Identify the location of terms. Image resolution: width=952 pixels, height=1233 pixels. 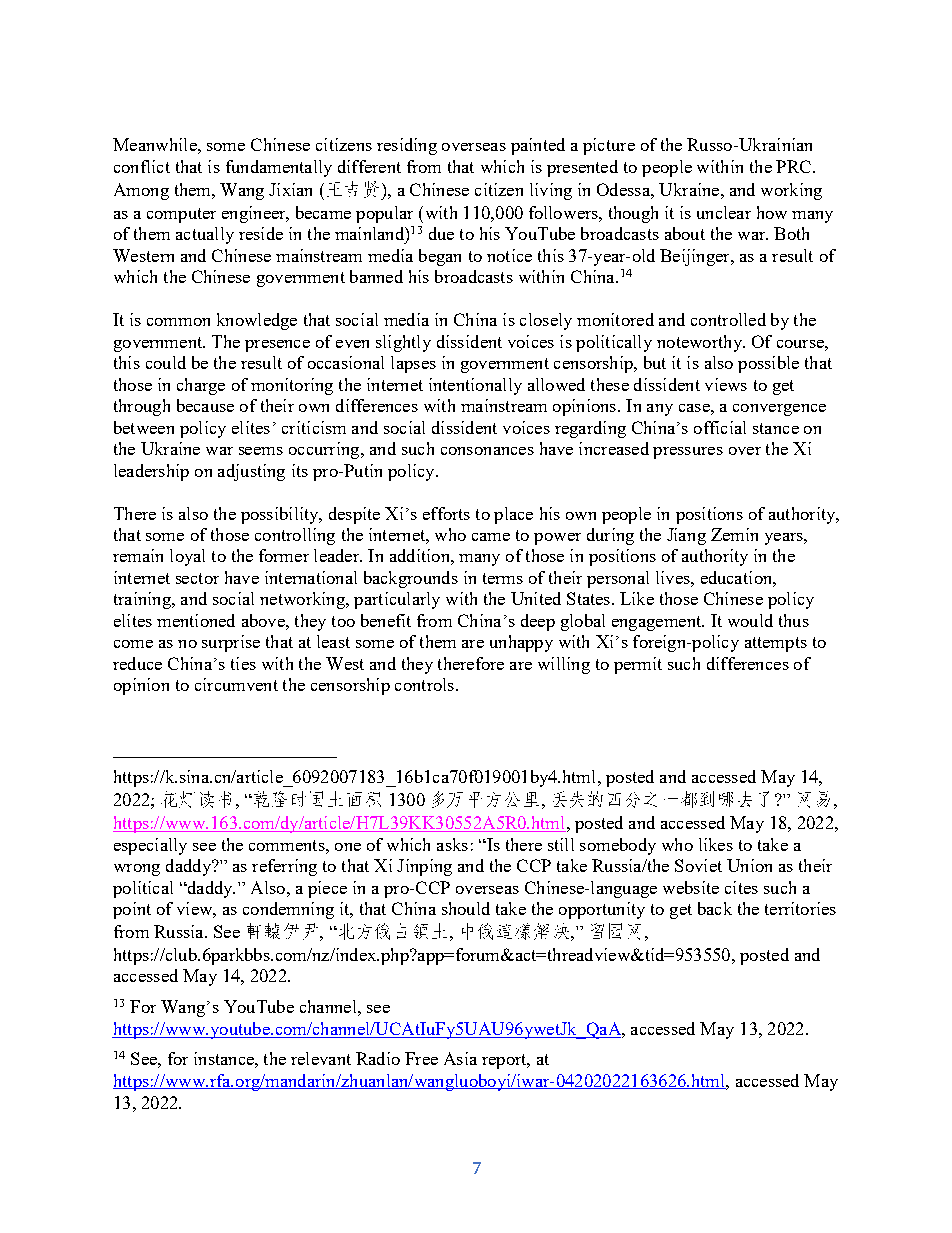
(503, 578).
